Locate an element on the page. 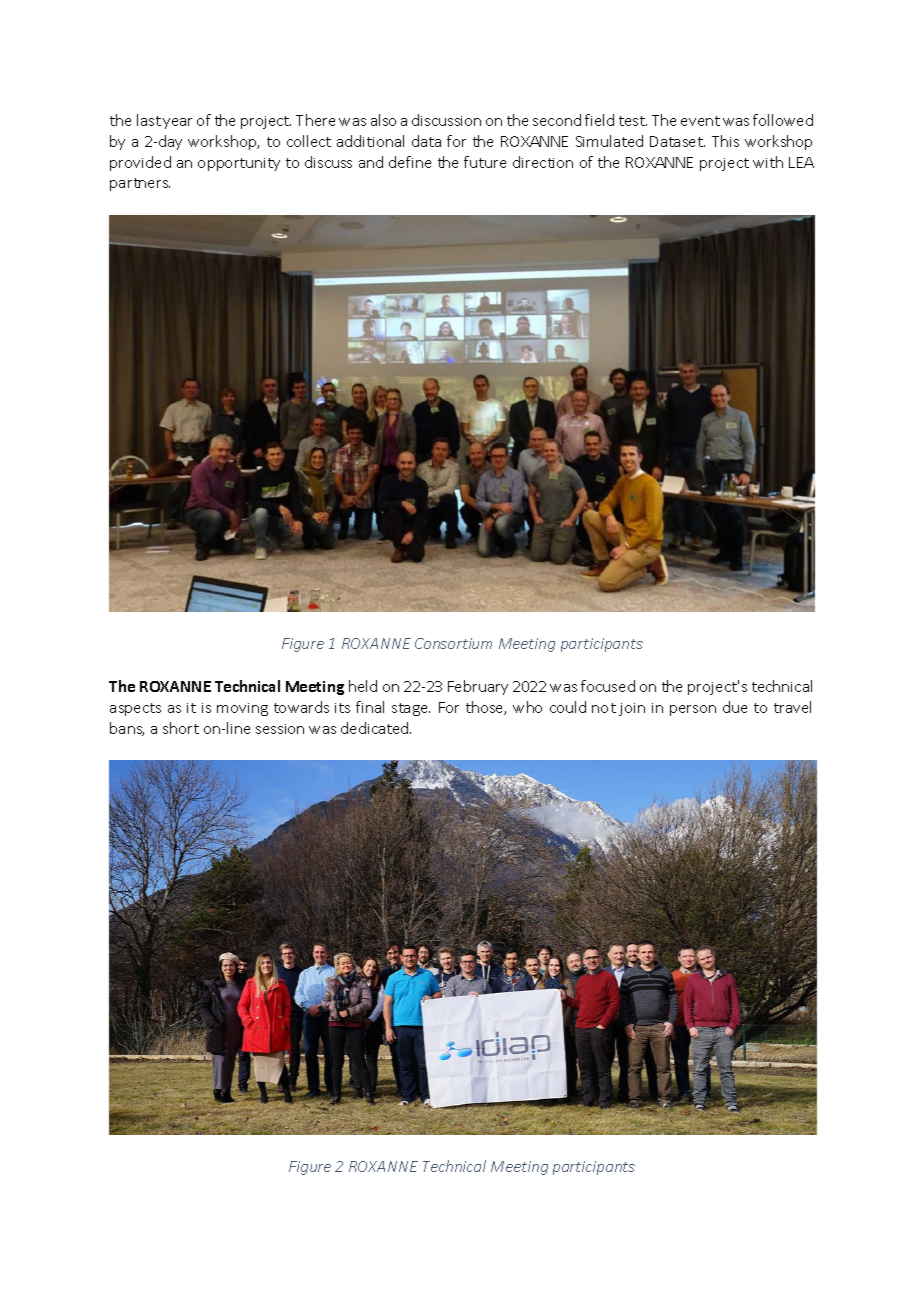  February is located at coordinates (478, 687).
